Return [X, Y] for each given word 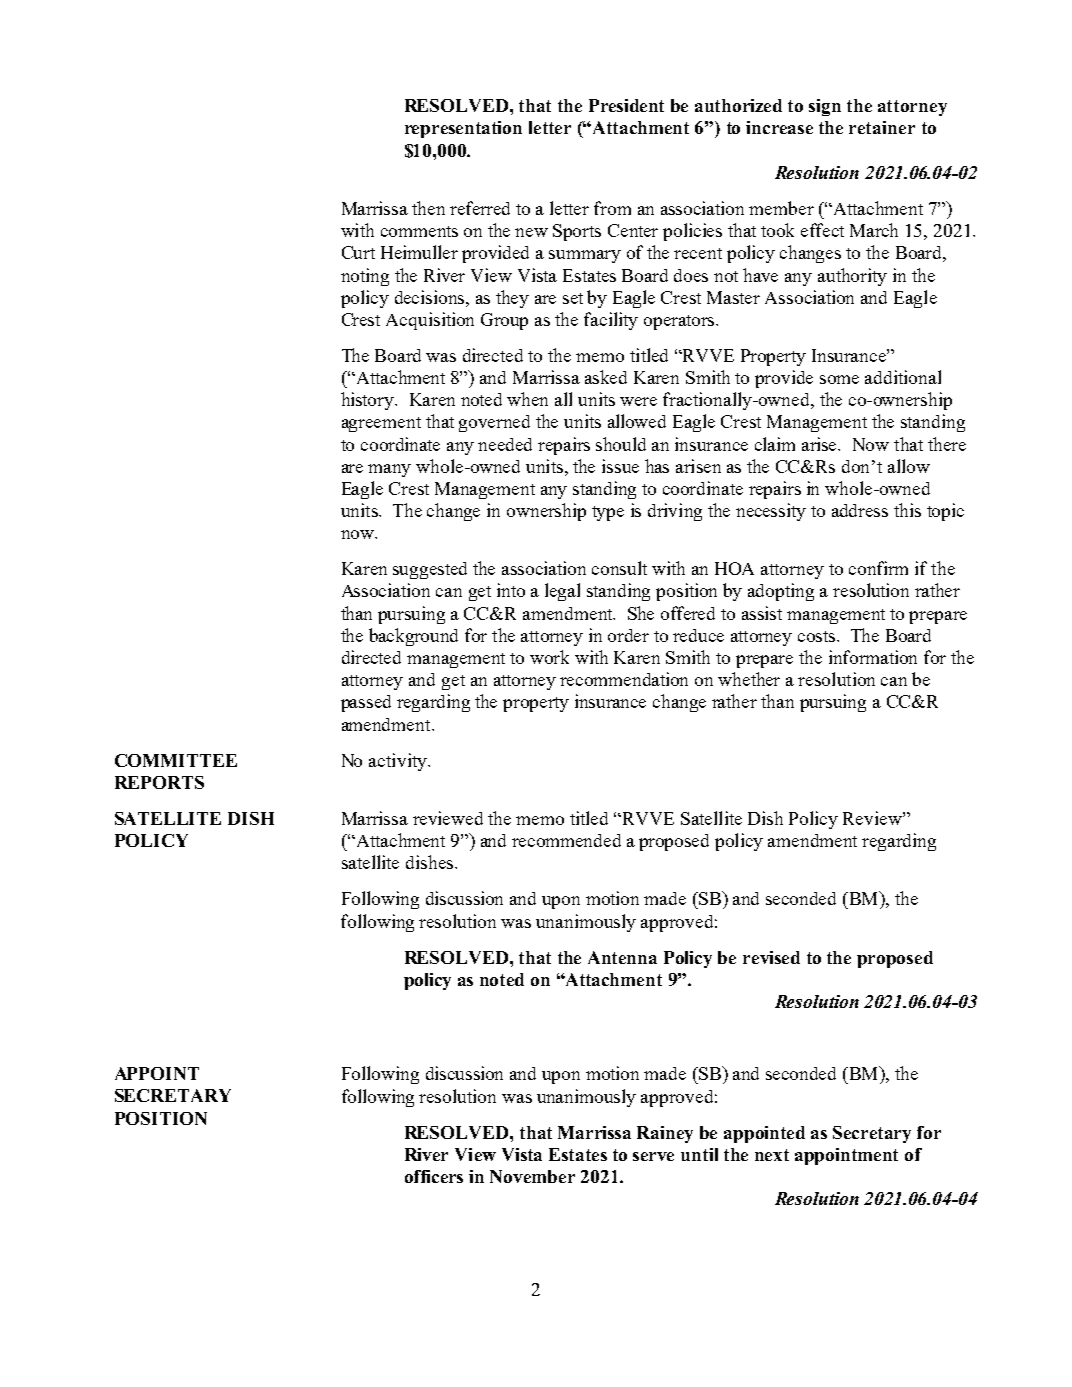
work [549, 657]
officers [434, 1176]
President [626, 105]
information [873, 657]
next [772, 1155]
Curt [358, 252]
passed [366, 703]
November [532, 1176]
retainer [882, 127]
